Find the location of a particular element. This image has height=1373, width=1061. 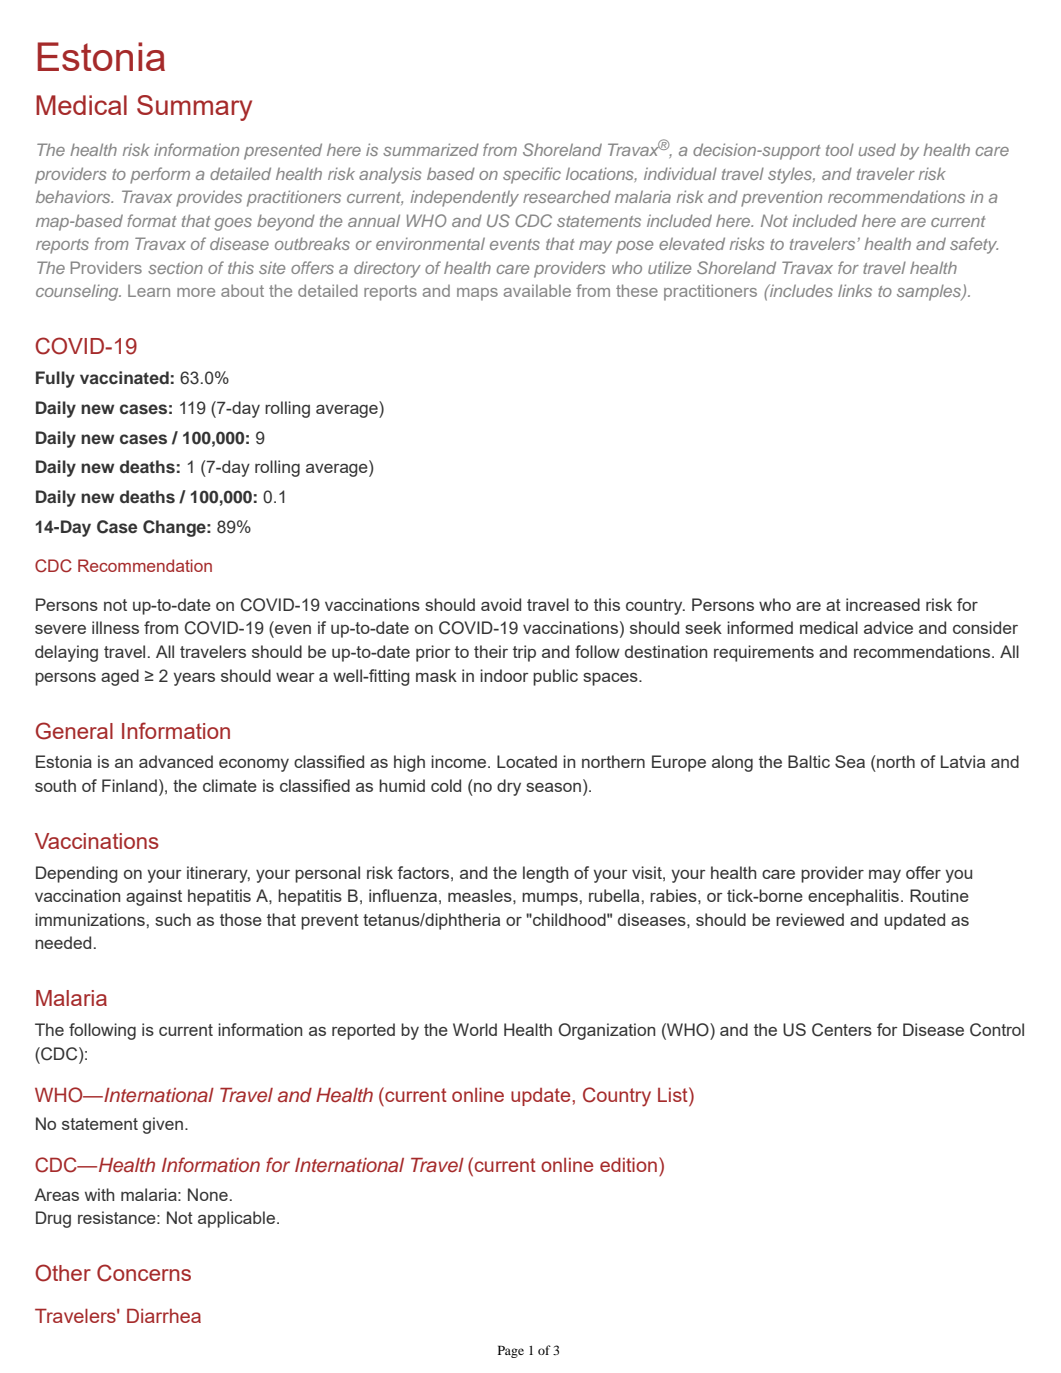

Page is located at coordinates (511, 1351).
